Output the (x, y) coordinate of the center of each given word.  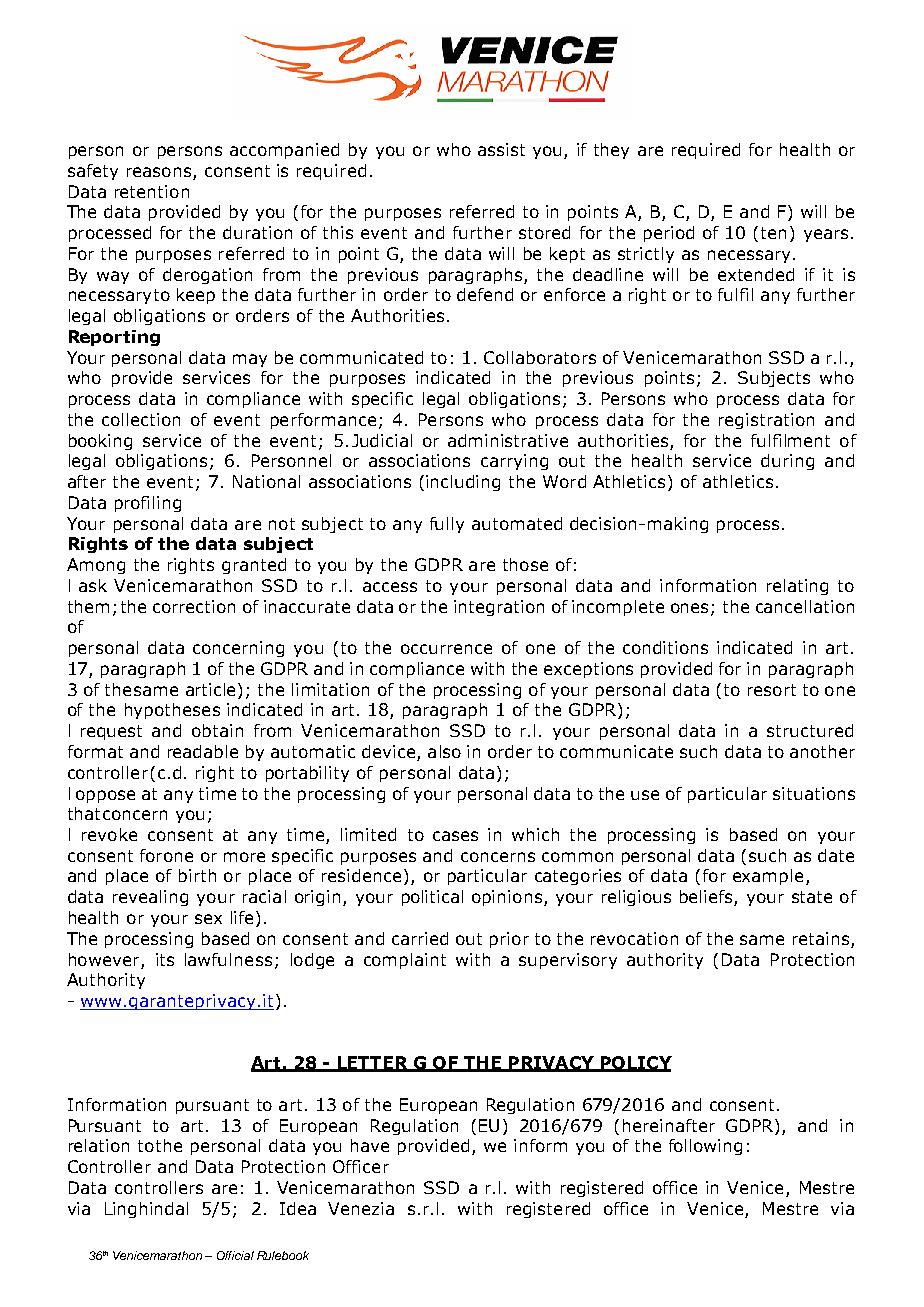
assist (501, 149)
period (669, 234)
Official (235, 1255)
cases (455, 836)
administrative (508, 440)
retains (821, 938)
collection (141, 419)
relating (797, 587)
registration (766, 421)
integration (499, 608)
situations (814, 793)
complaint (405, 961)
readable (203, 751)
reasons (159, 172)
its (165, 959)
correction (194, 606)
